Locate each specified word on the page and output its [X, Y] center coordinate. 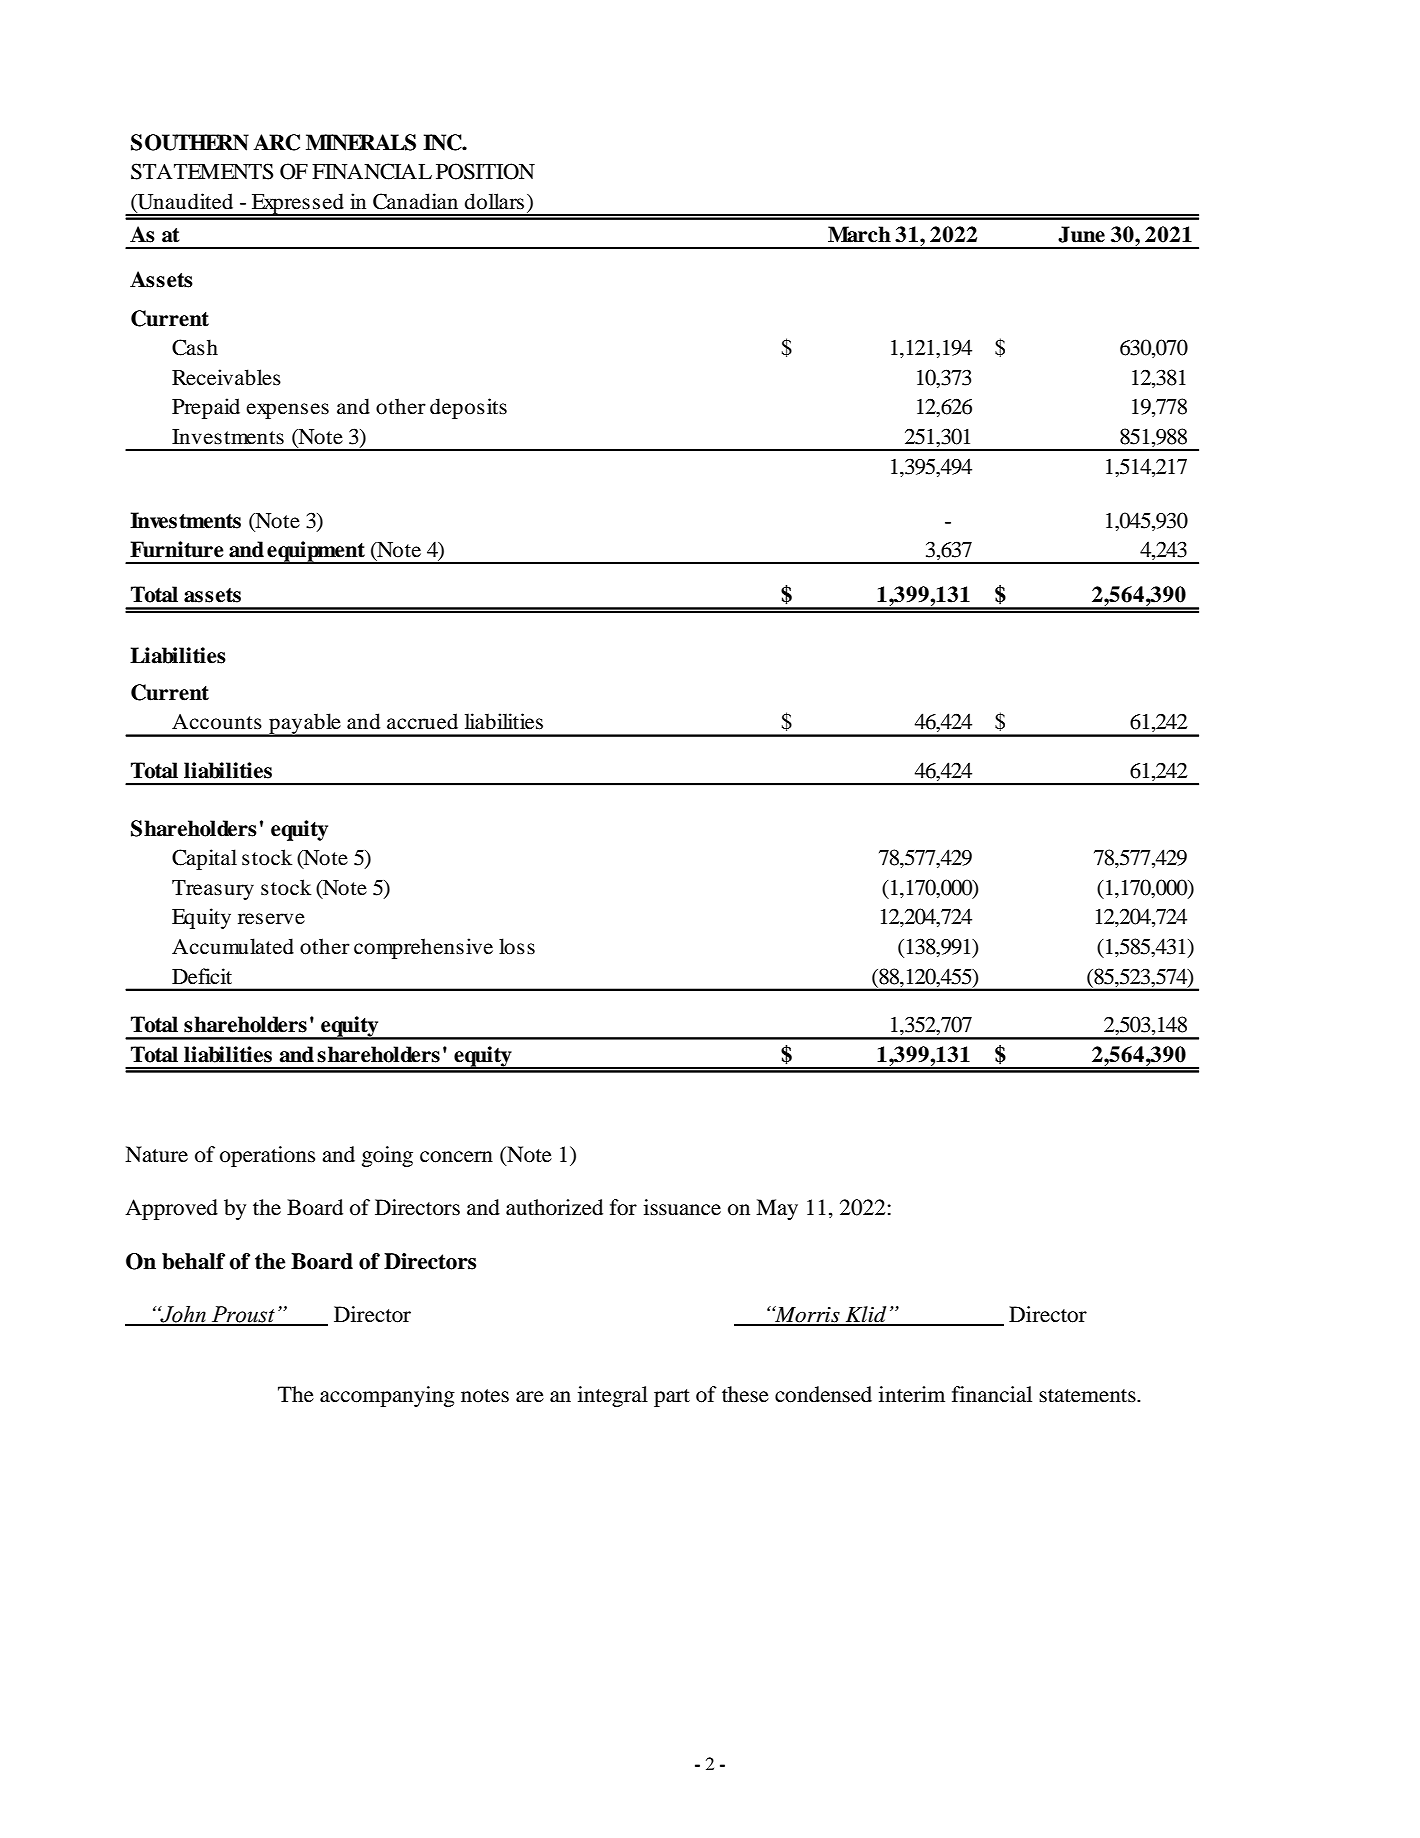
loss [517, 946]
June [1081, 234]
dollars [494, 201]
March [859, 234]
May [777, 1209]
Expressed [298, 204]
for [623, 1207]
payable [305, 725]
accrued [422, 721]
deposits [468, 408]
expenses [287, 411]
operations [267, 1156]
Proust [243, 1315]
